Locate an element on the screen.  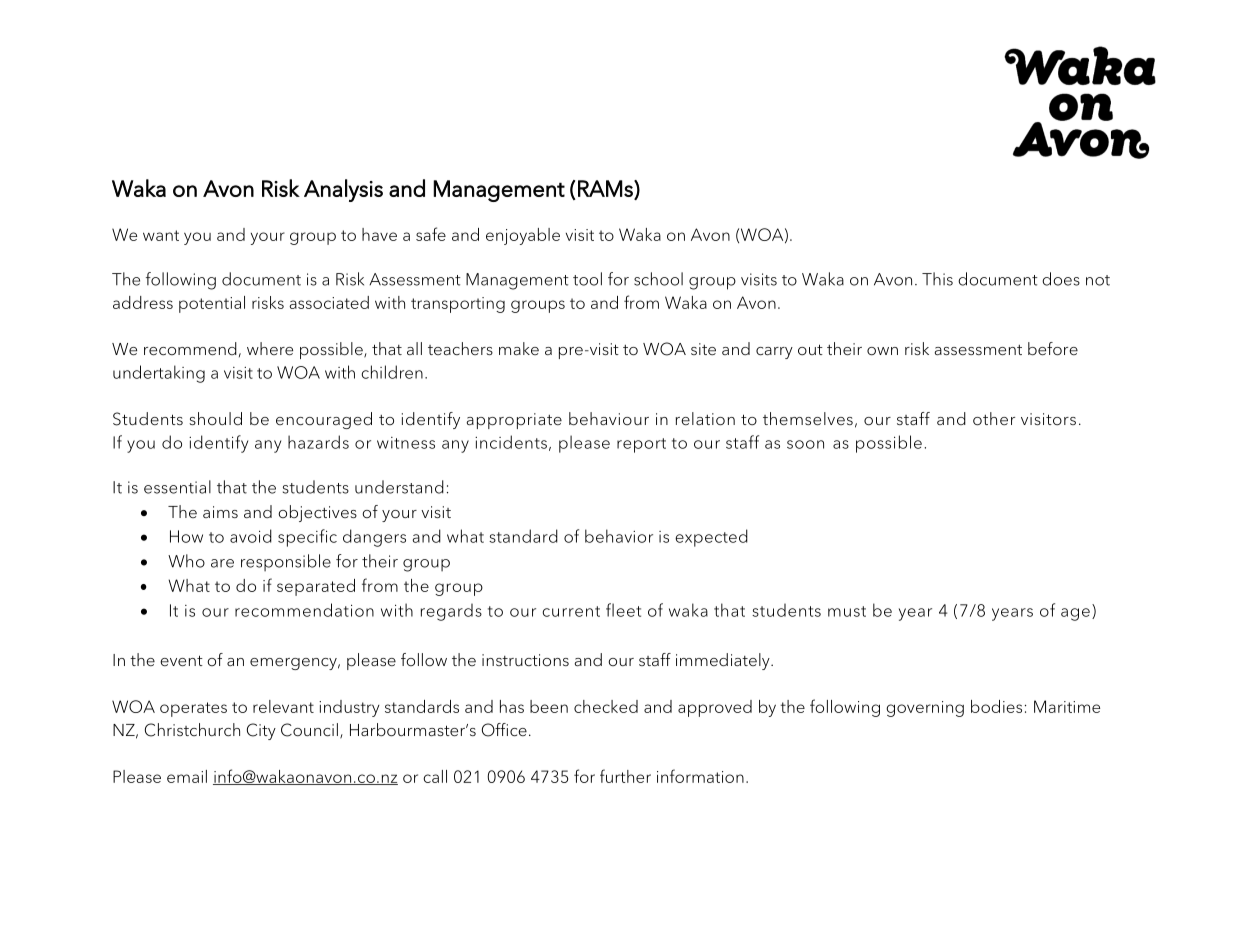
other is located at coordinates (994, 419).
